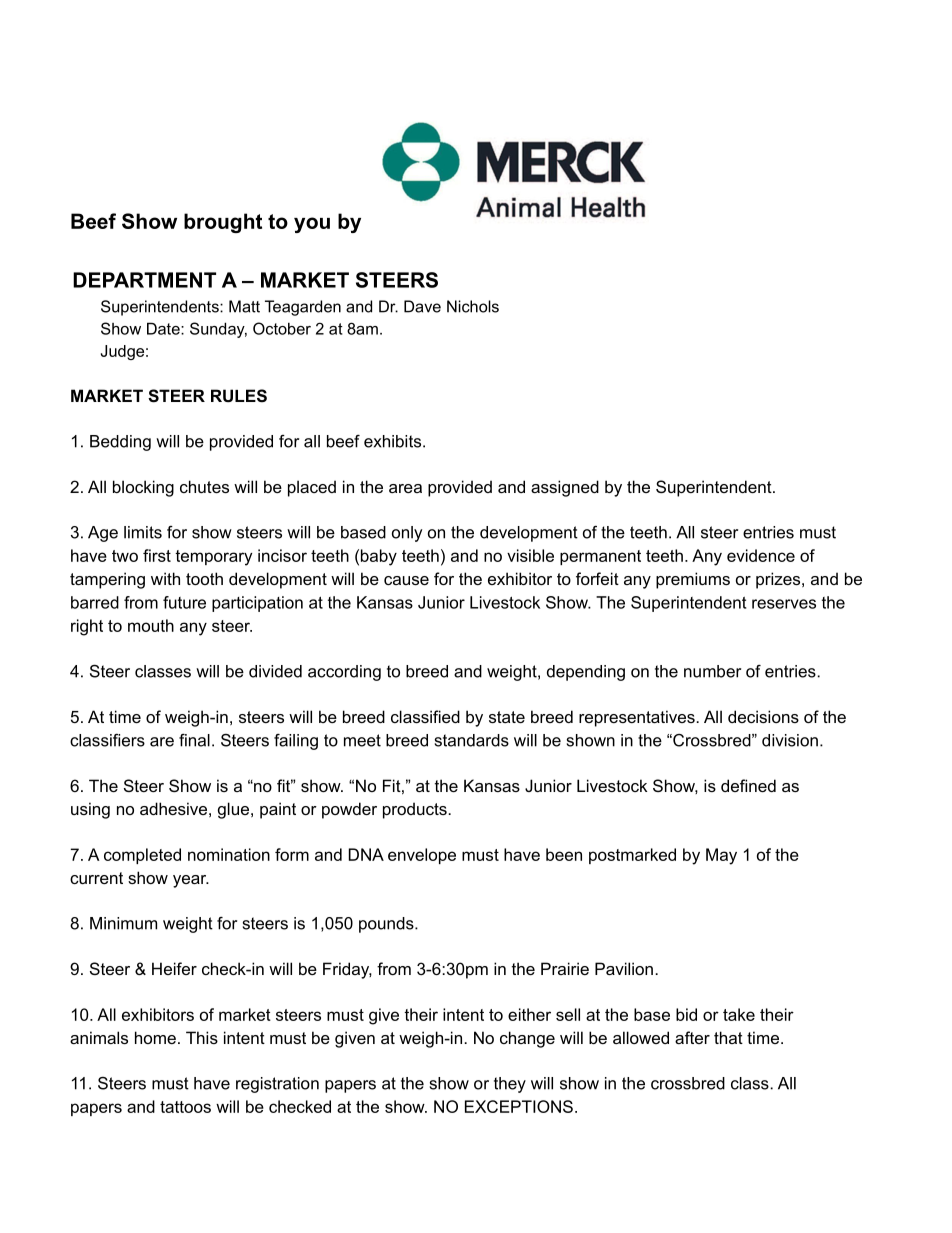  I want to click on they, so click(510, 1085).
